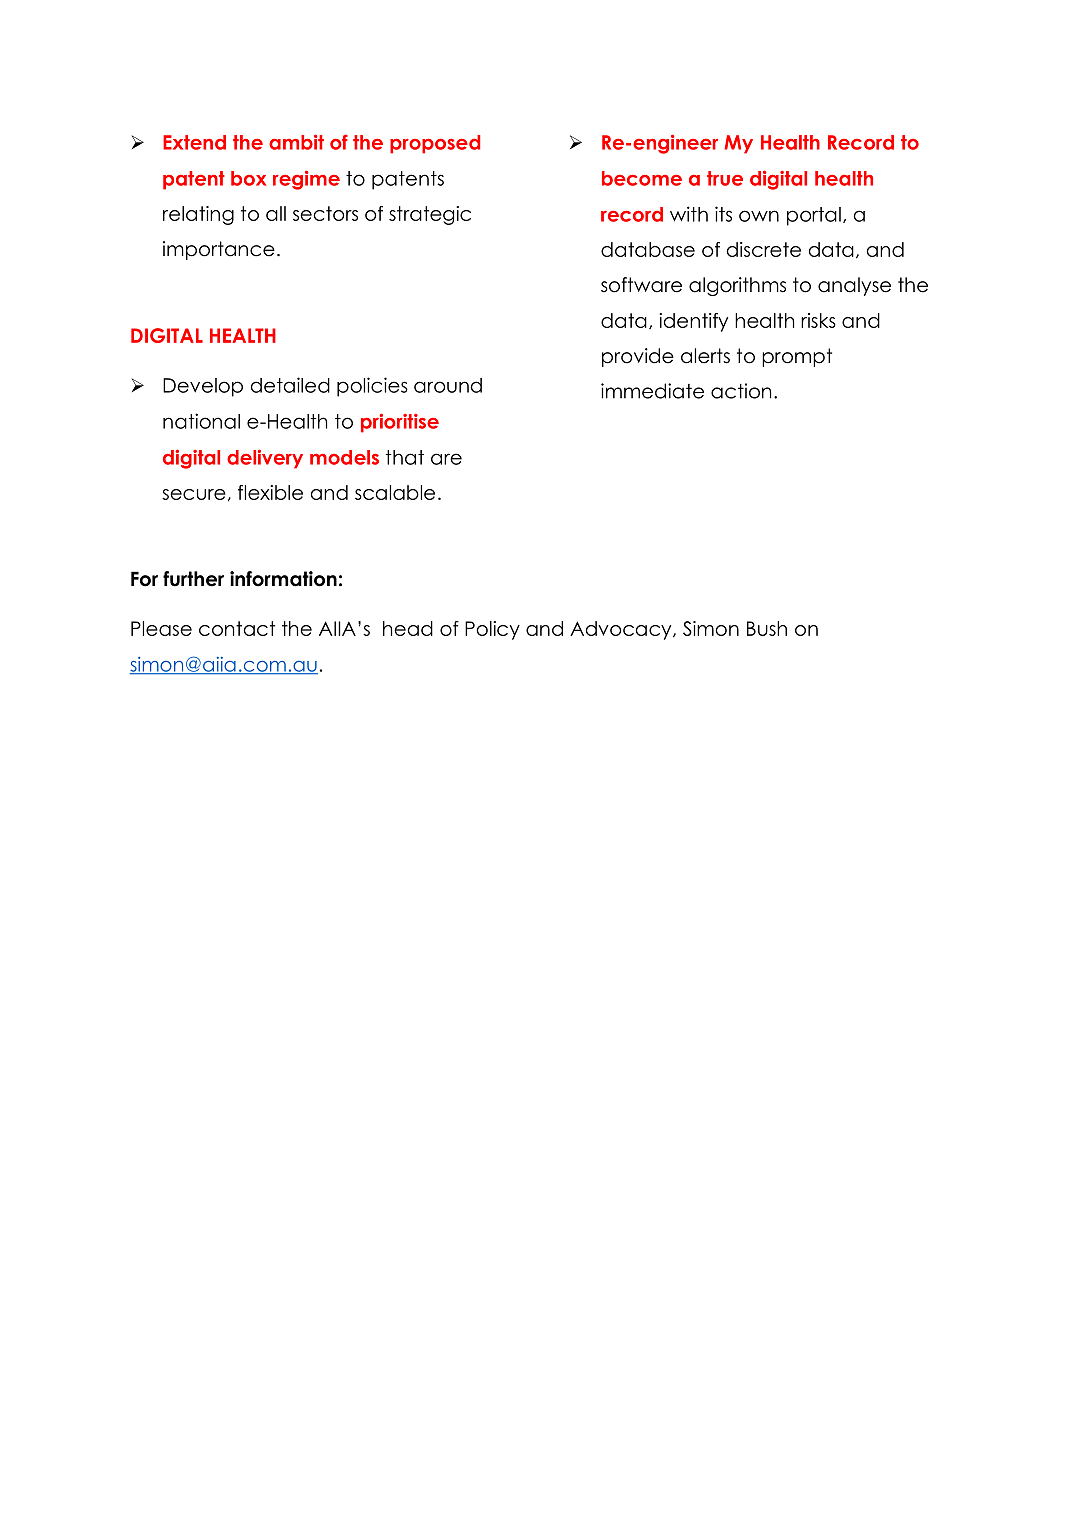 The image size is (1072, 1515). I want to click on true, so click(725, 178).
